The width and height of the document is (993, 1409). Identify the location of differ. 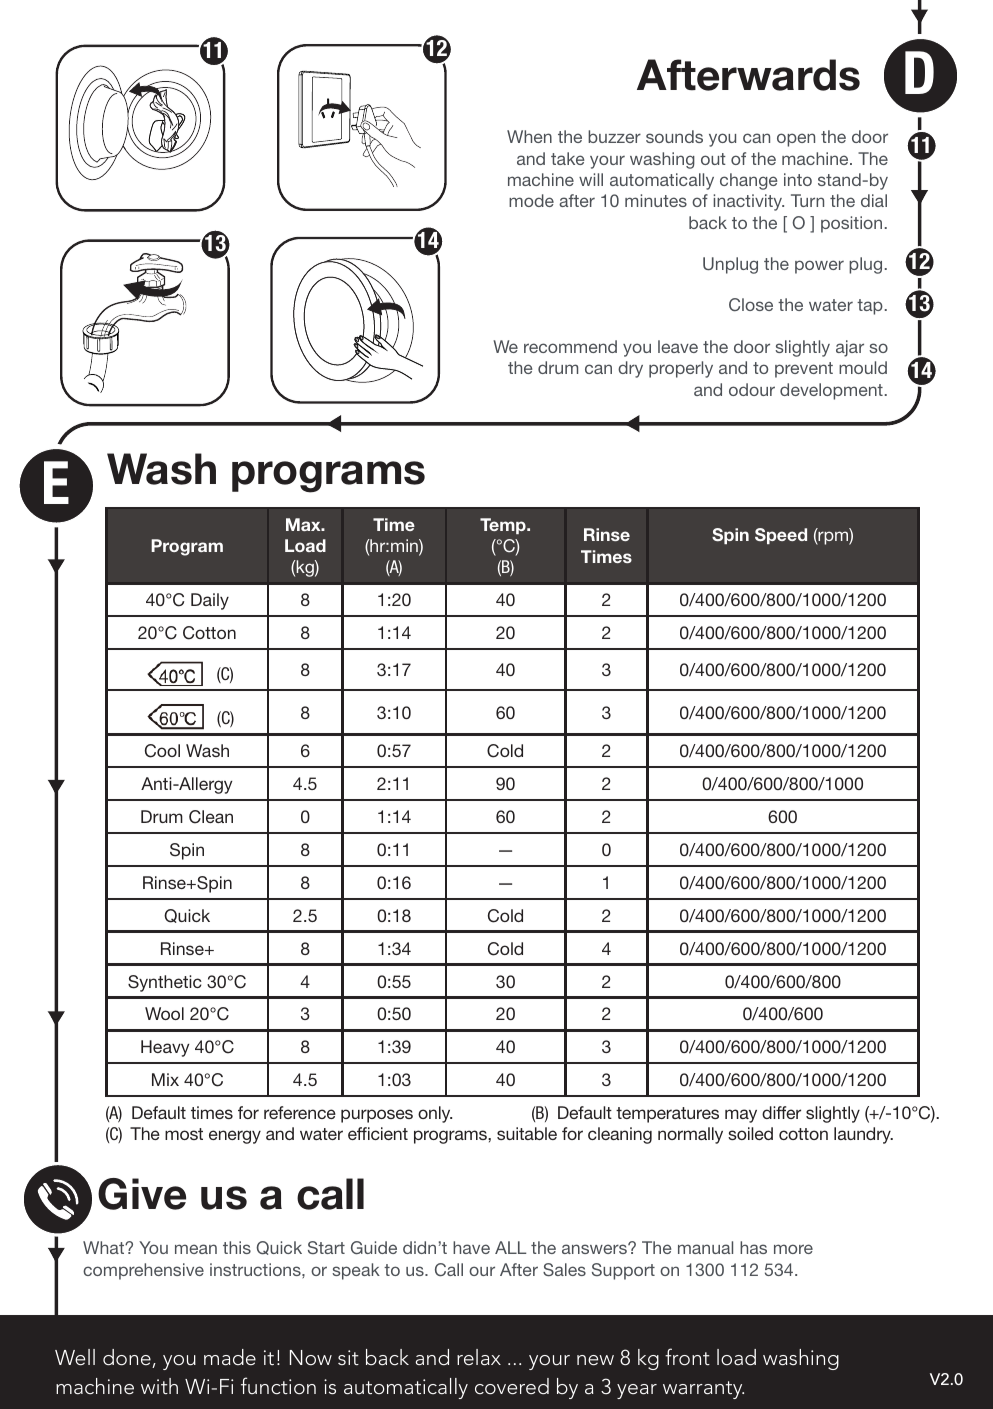
(781, 1112).
